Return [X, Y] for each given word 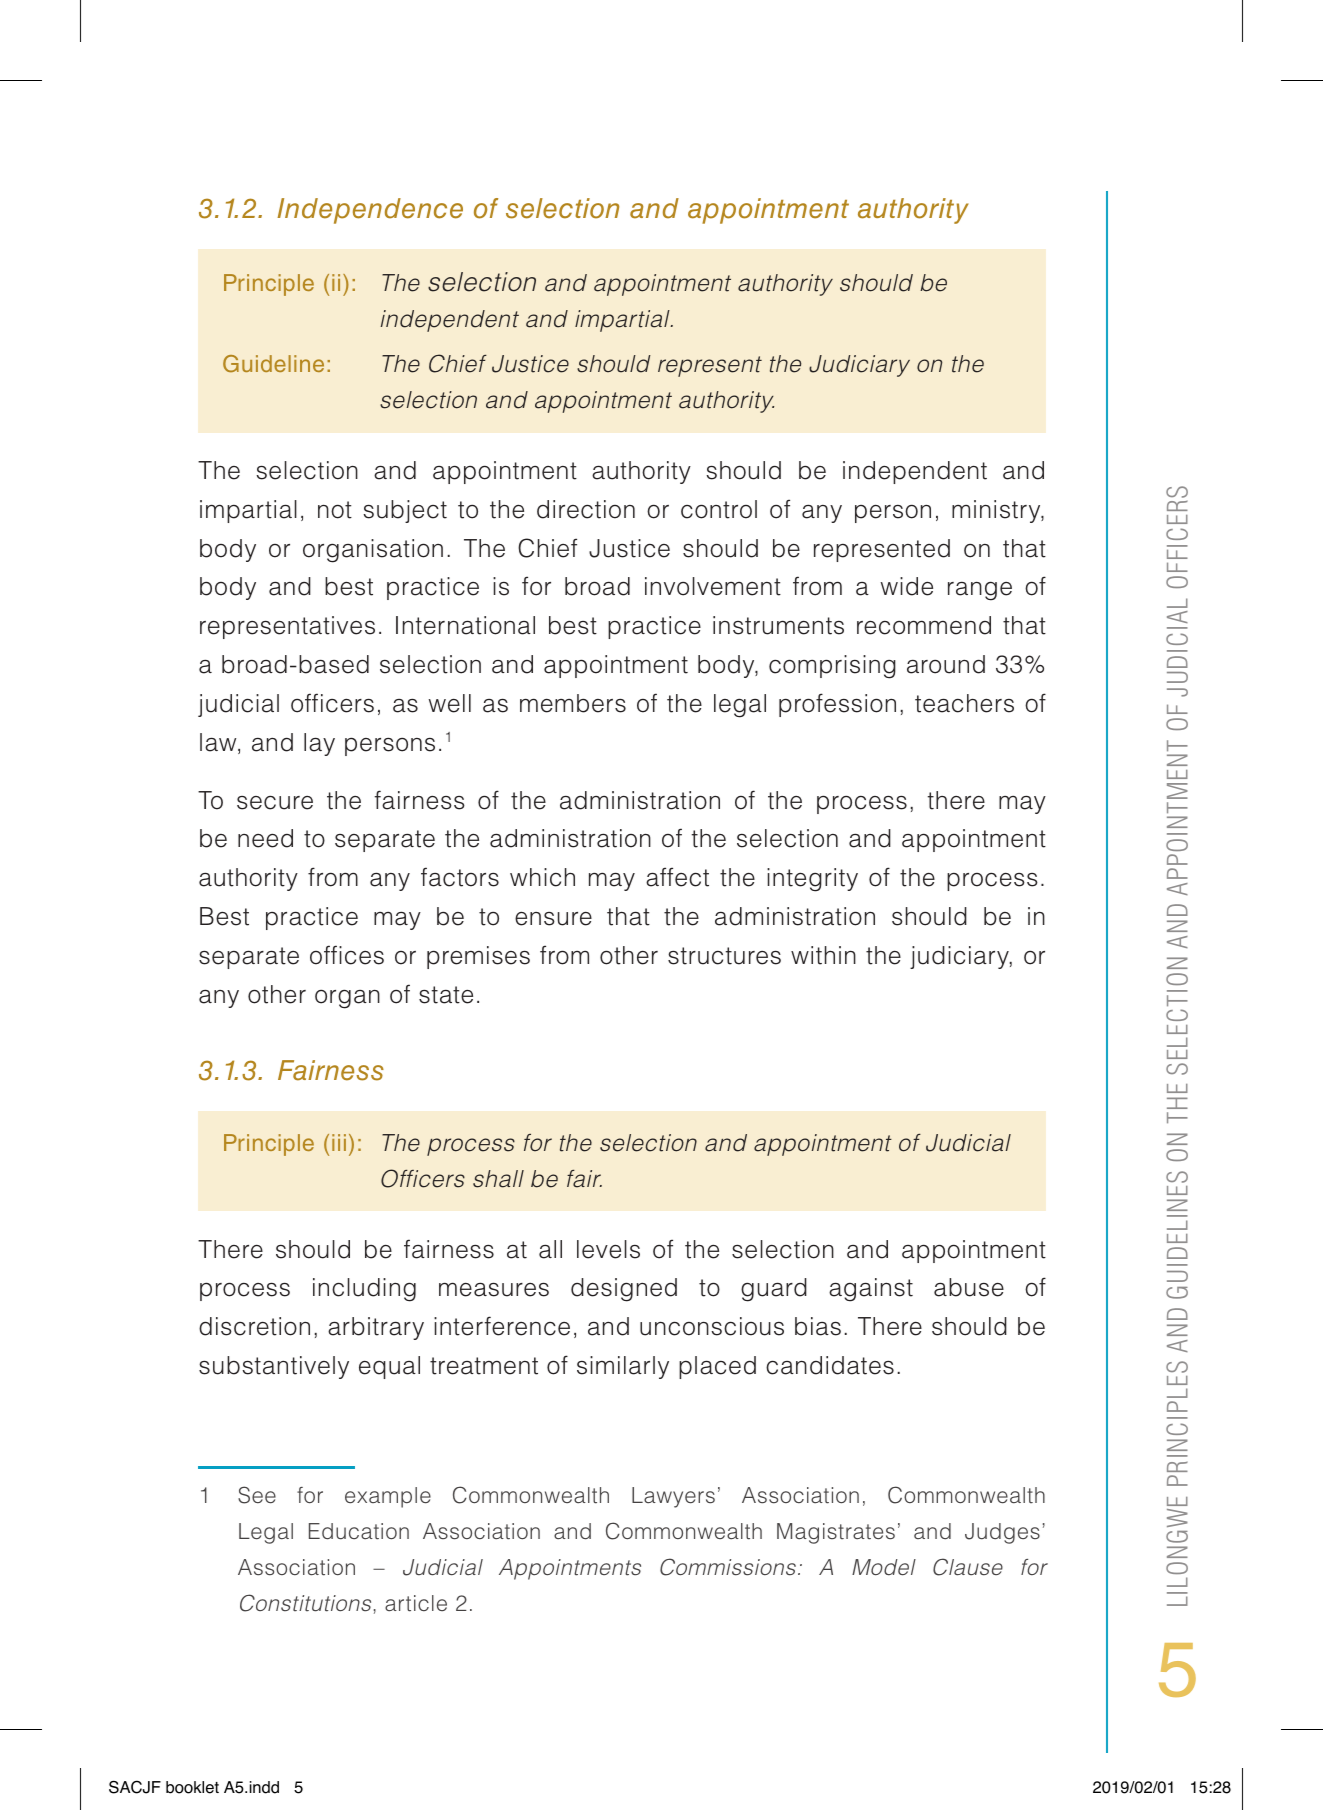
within [823, 955]
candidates [830, 1365]
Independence [370, 211]
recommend [924, 625]
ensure [553, 919]
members [573, 703]
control [719, 509]
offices [347, 955]
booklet [192, 1787]
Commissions [728, 1567]
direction [586, 509]
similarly [623, 1367]
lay [319, 744]
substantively [274, 1367]
